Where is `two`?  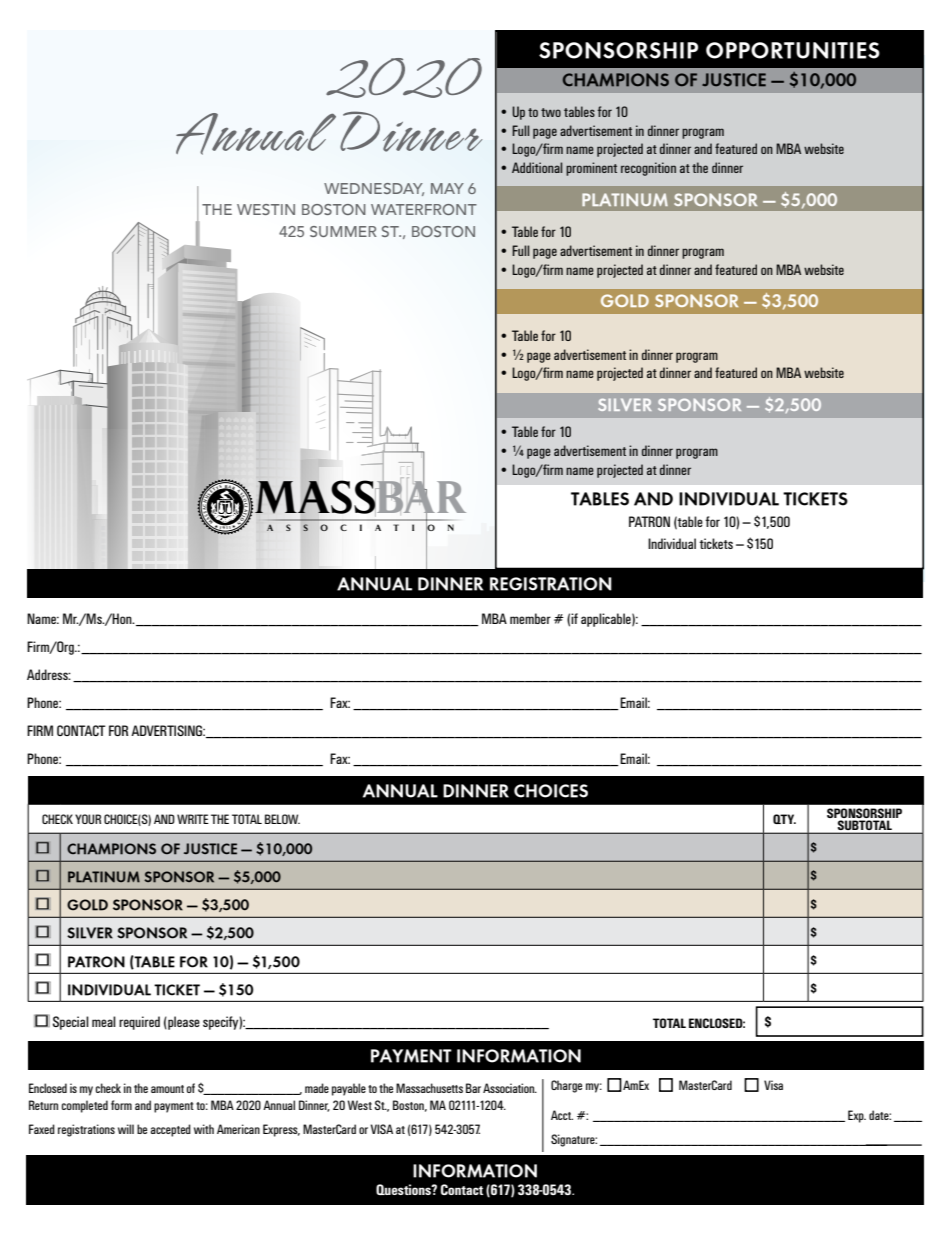 two is located at coordinates (551, 112).
